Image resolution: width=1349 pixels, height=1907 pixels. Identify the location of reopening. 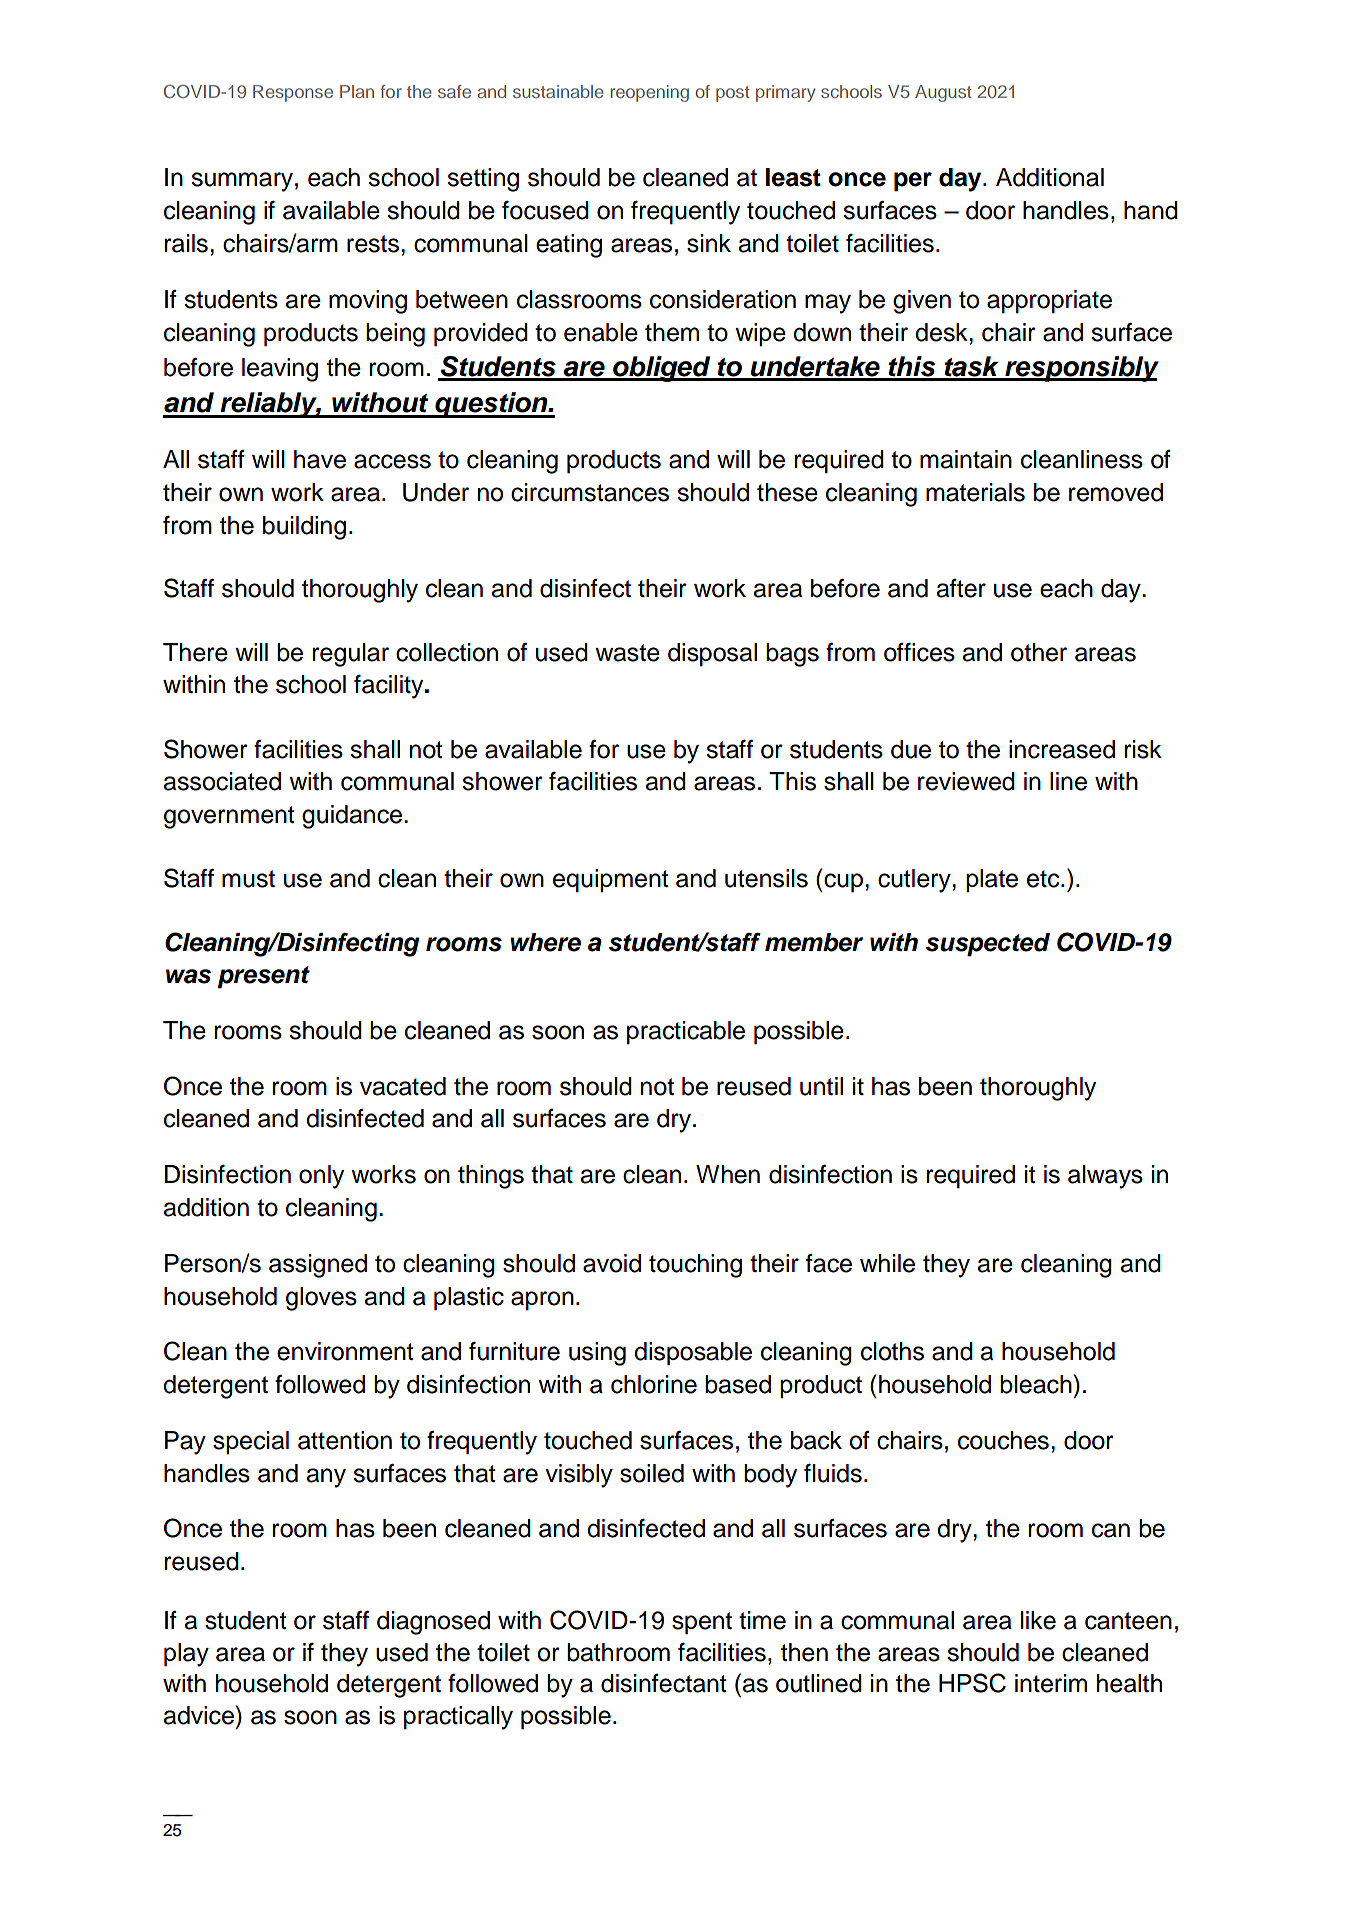
(650, 93).
